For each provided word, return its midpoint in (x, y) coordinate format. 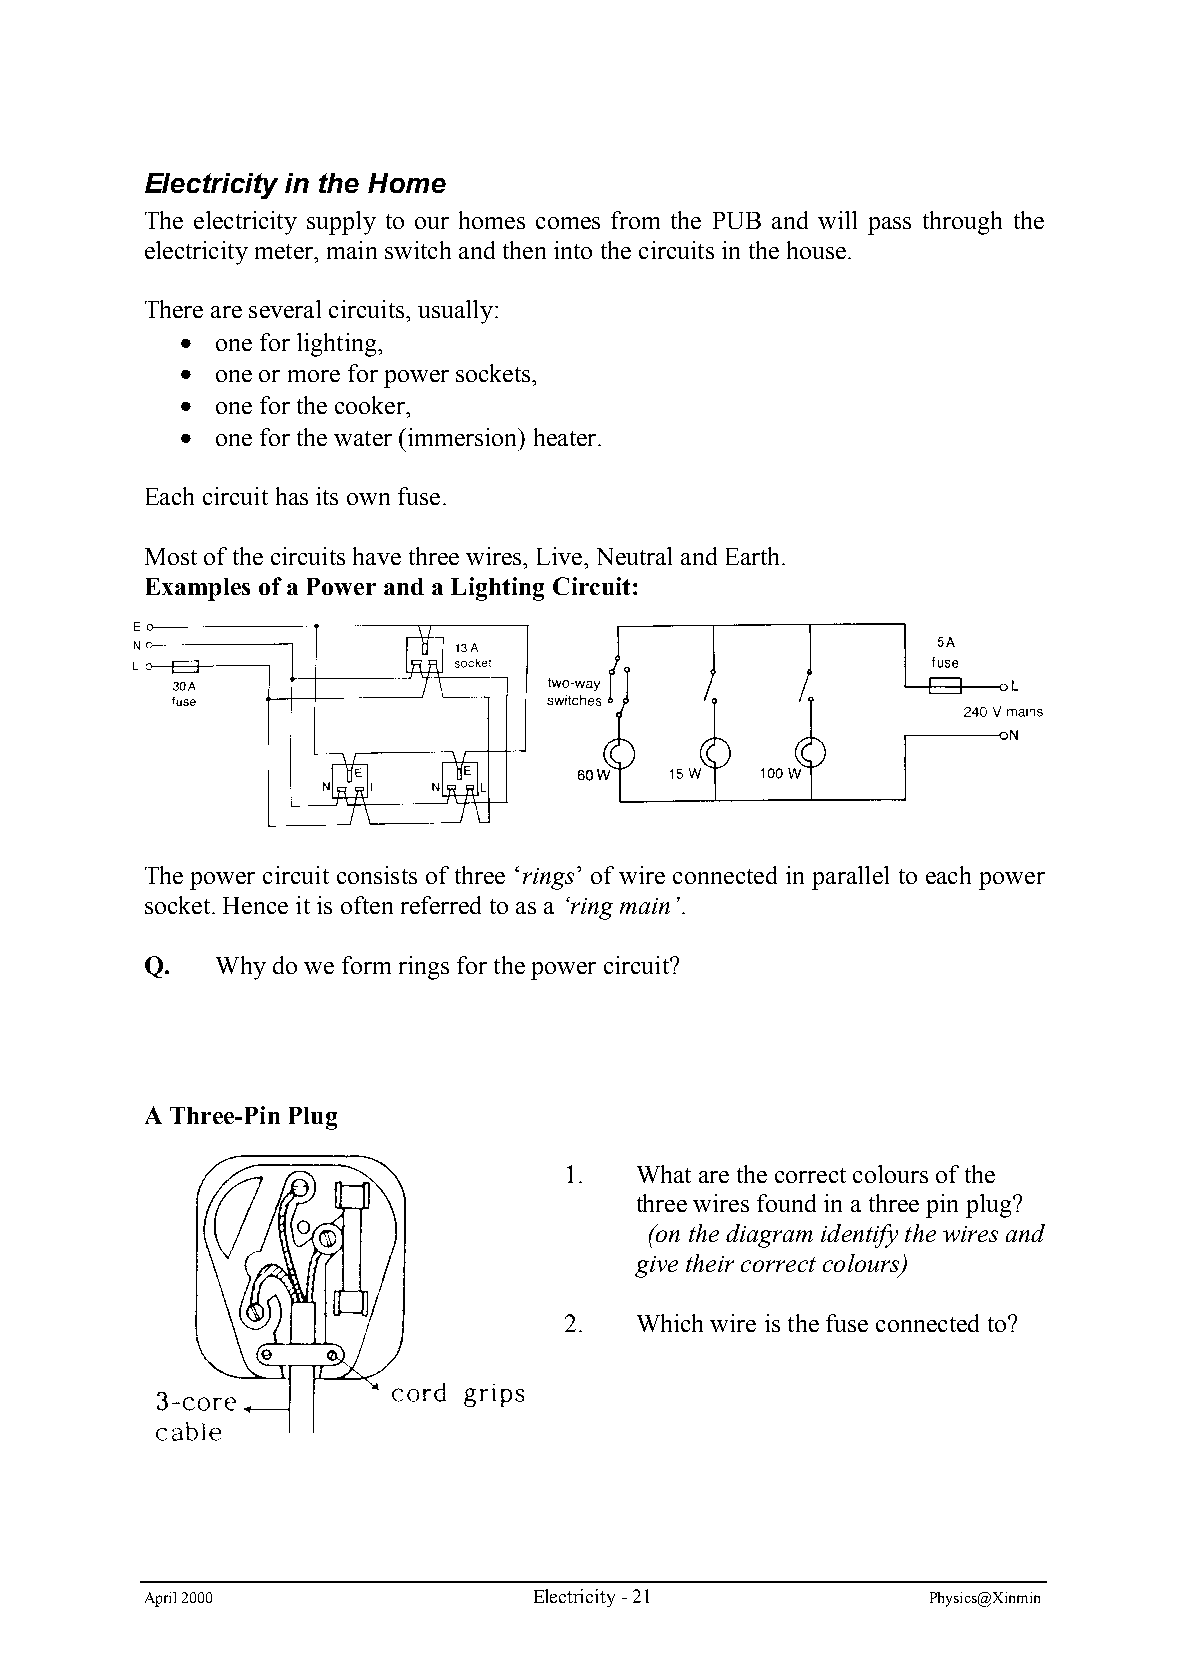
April (160, 1599)
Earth (752, 556)
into (573, 250)
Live (559, 556)
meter (285, 251)
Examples (198, 589)
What (664, 1174)
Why (241, 968)
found (786, 1203)
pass (889, 226)
